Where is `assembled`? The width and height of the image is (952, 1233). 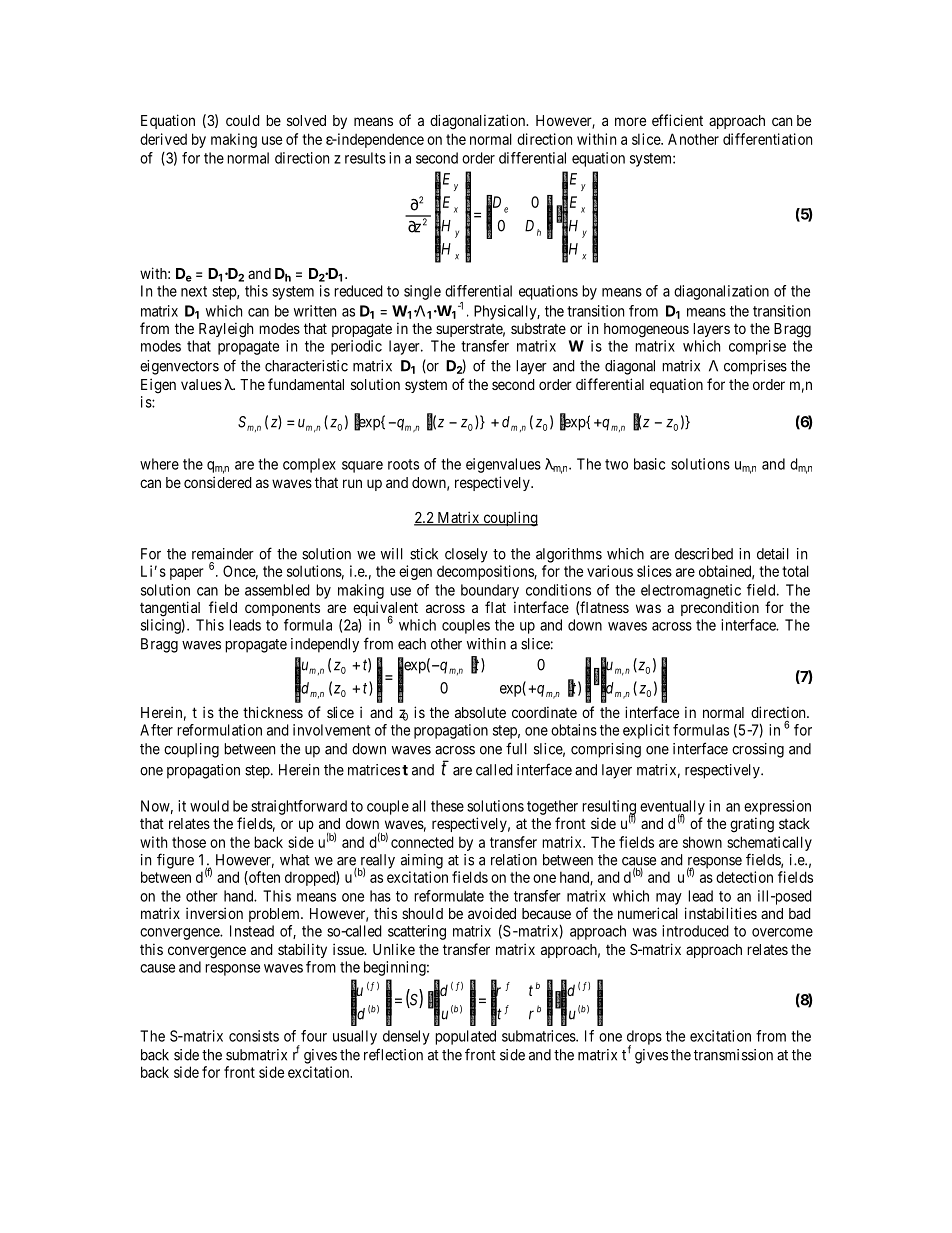 assembled is located at coordinates (277, 590).
